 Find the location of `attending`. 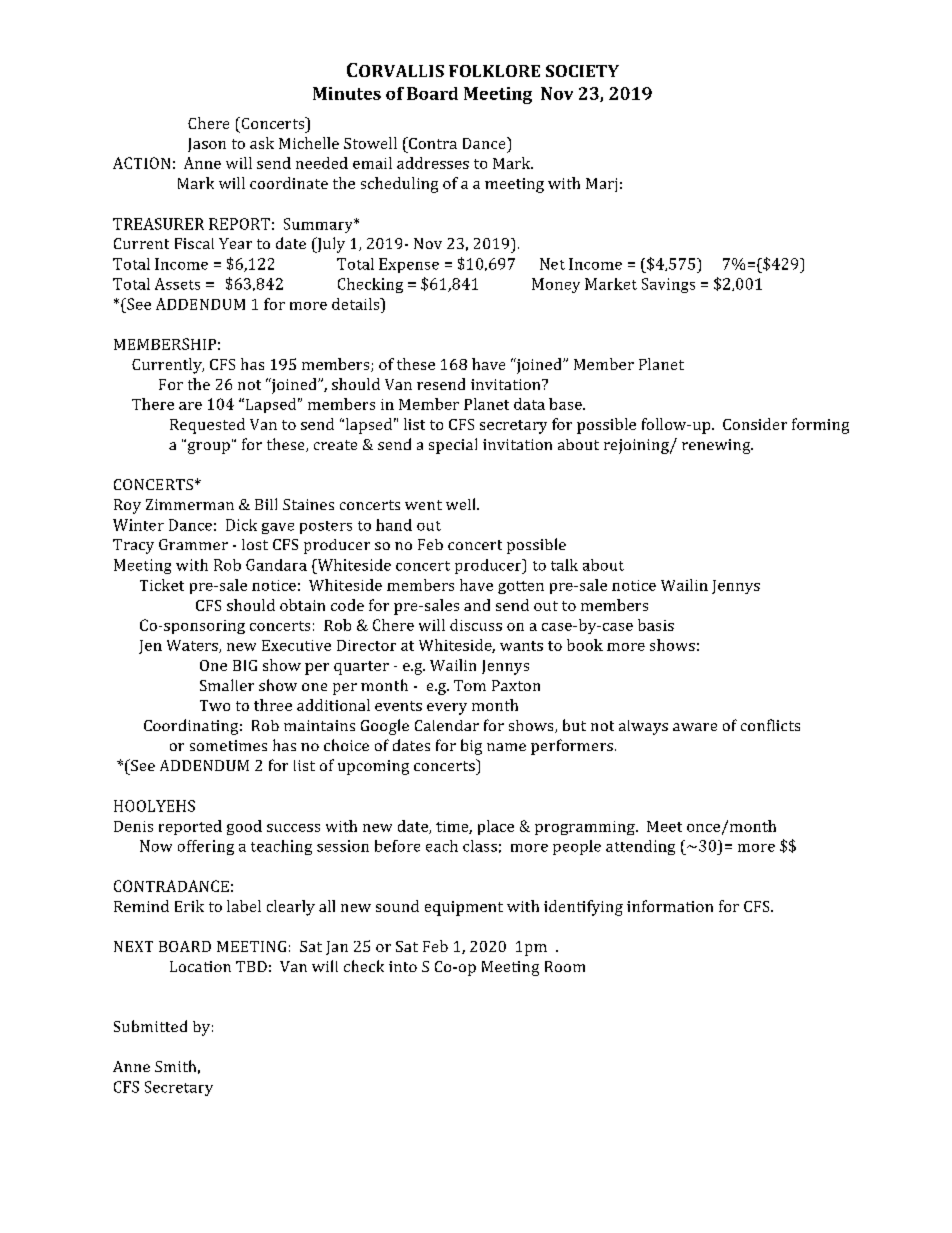

attending is located at coordinates (640, 847).
